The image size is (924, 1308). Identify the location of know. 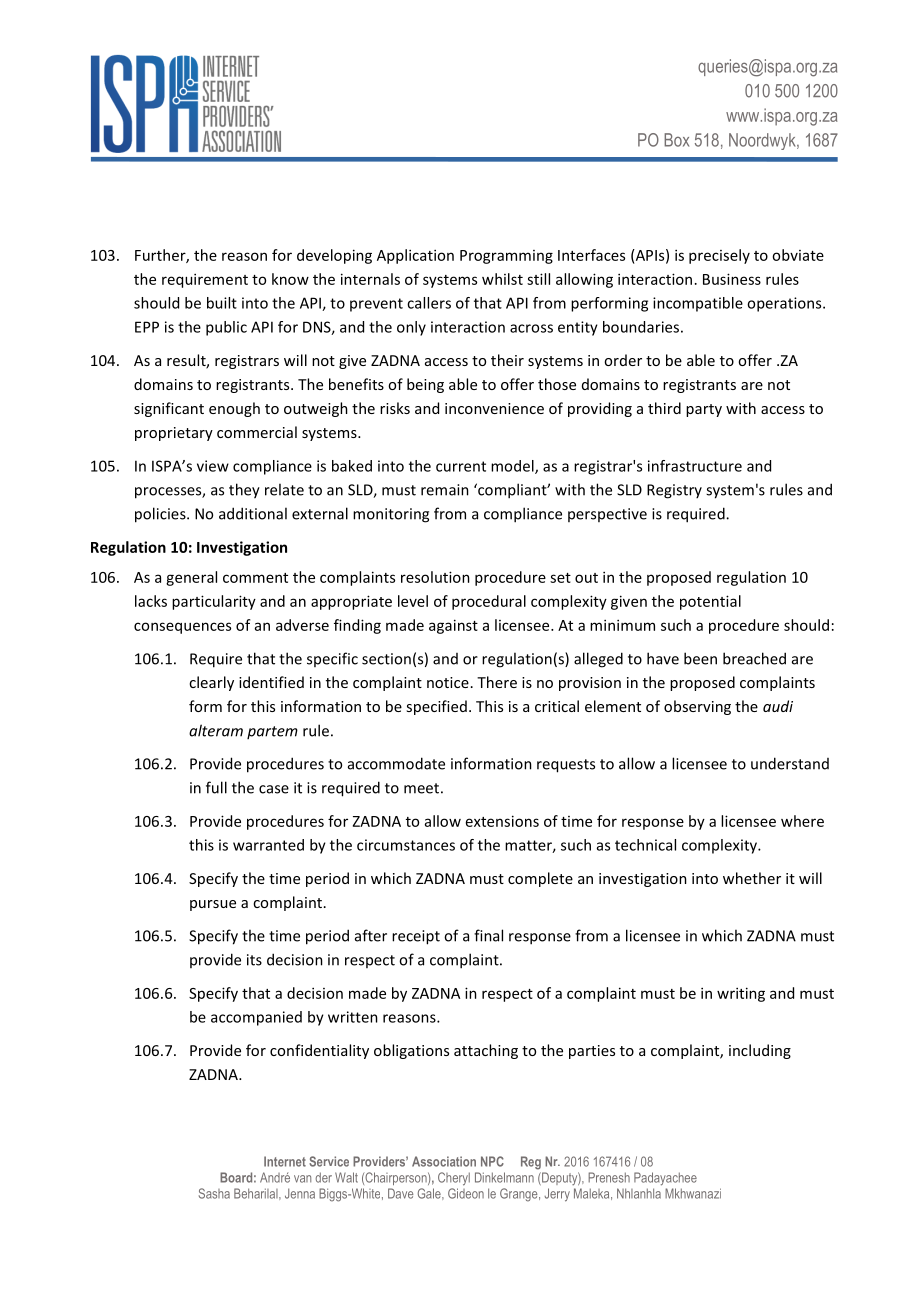
(290, 279).
